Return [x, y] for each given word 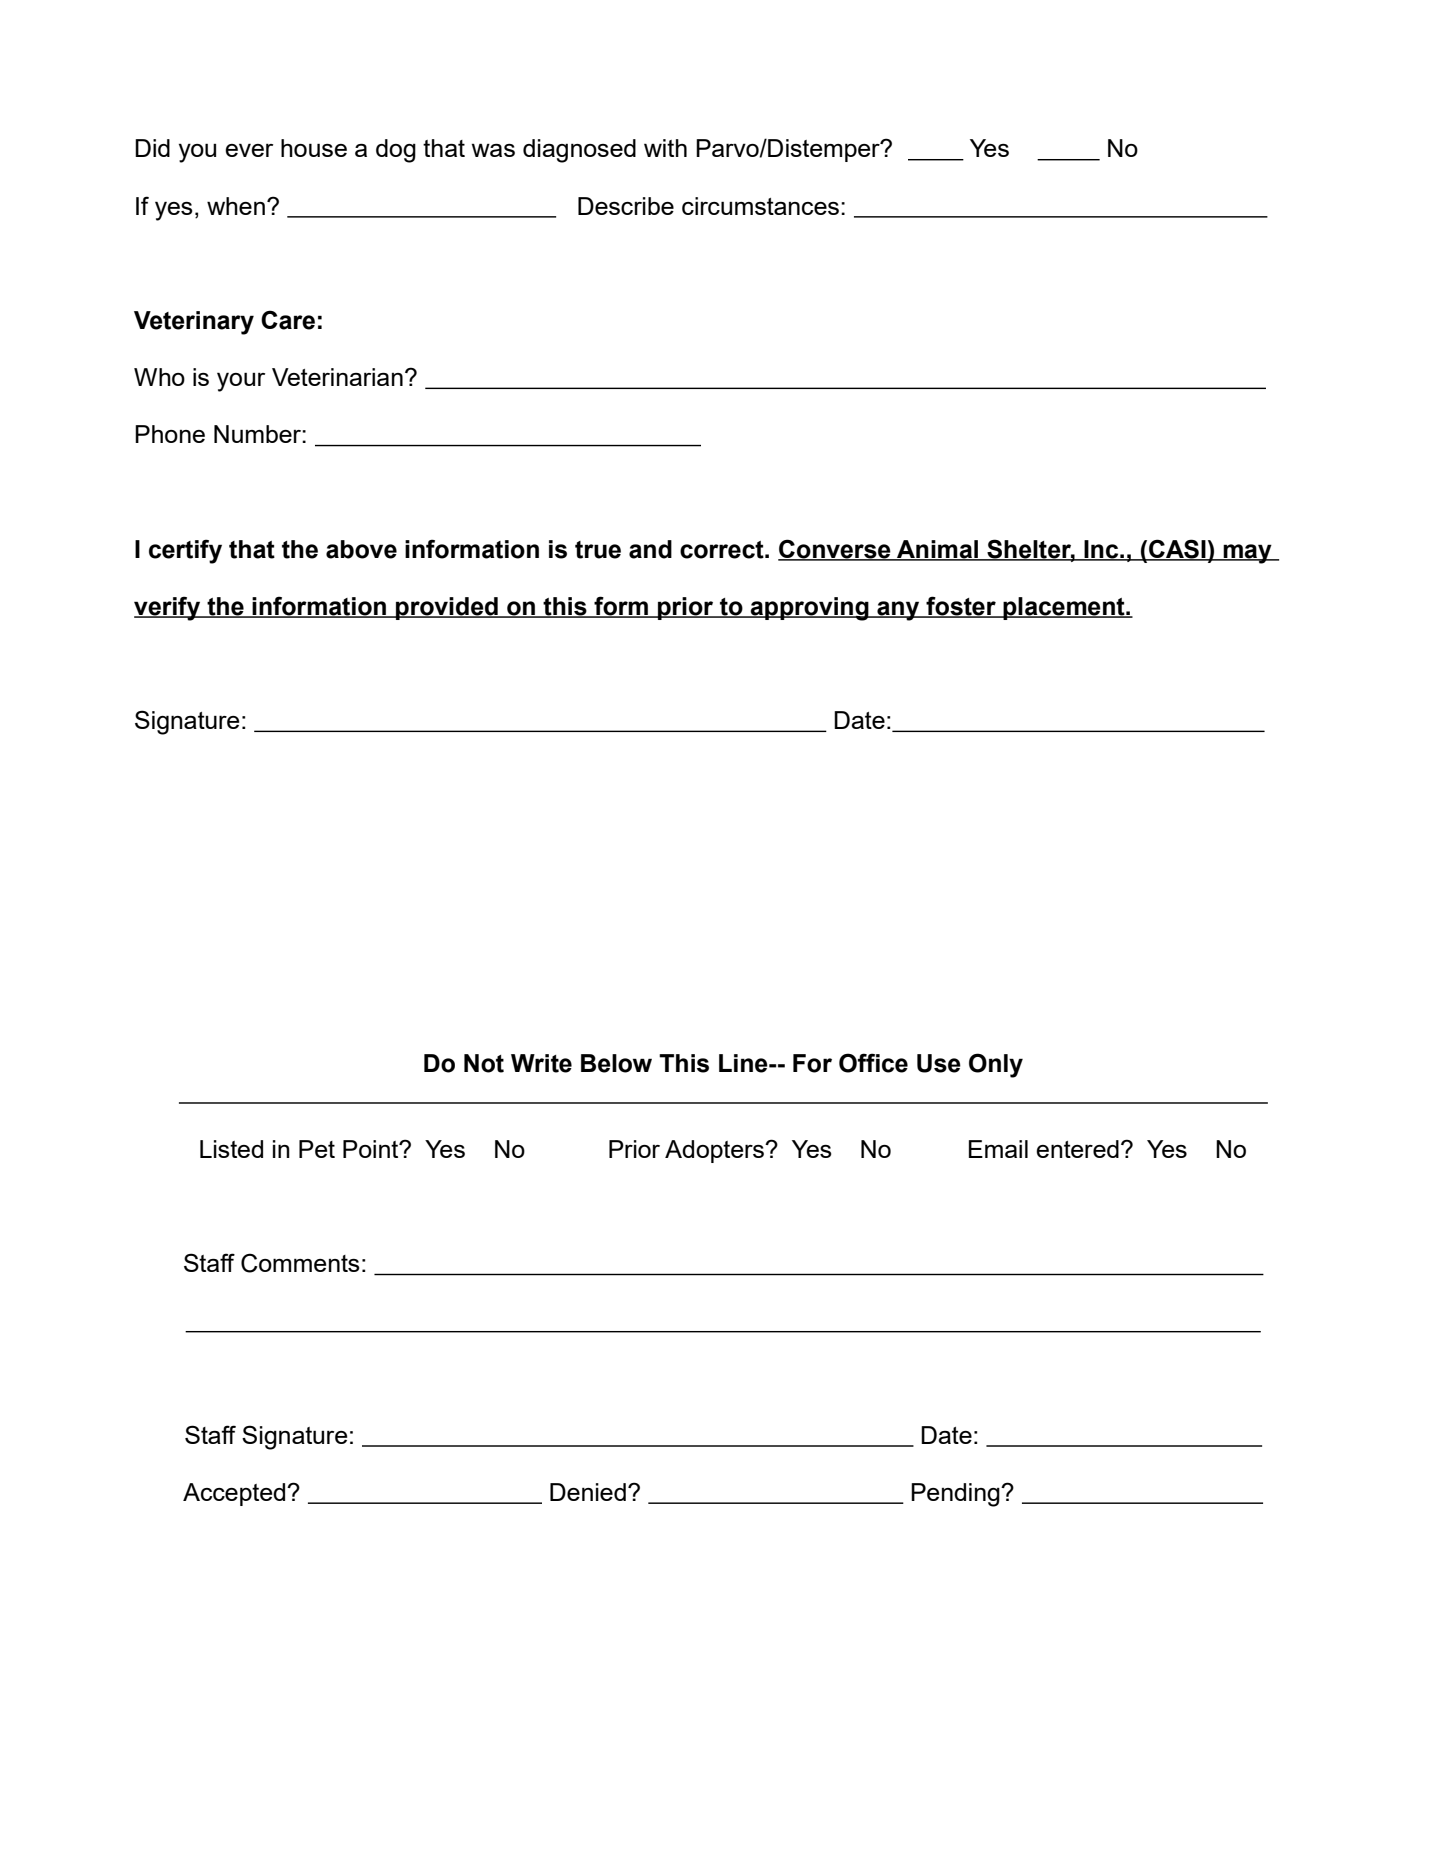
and [650, 549]
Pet [317, 1149]
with [665, 148]
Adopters [715, 1151]
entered [1077, 1149]
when [236, 206]
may [1247, 554]
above [361, 549]
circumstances [760, 206]
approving [809, 609]
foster [961, 606]
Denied [588, 1492]
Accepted [235, 1494]
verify [168, 608]
